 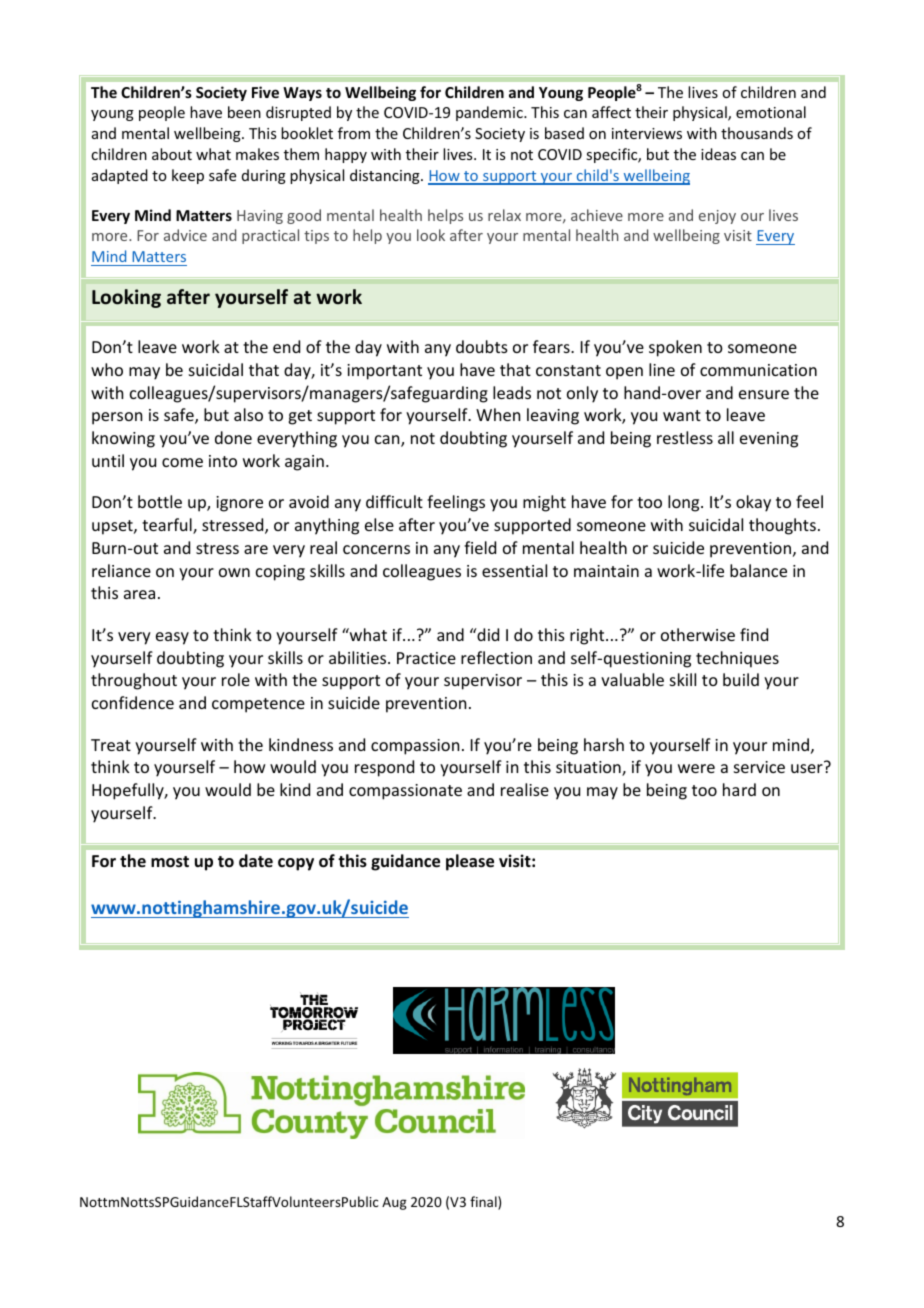 I want to click on all, so click(x=726, y=437).
